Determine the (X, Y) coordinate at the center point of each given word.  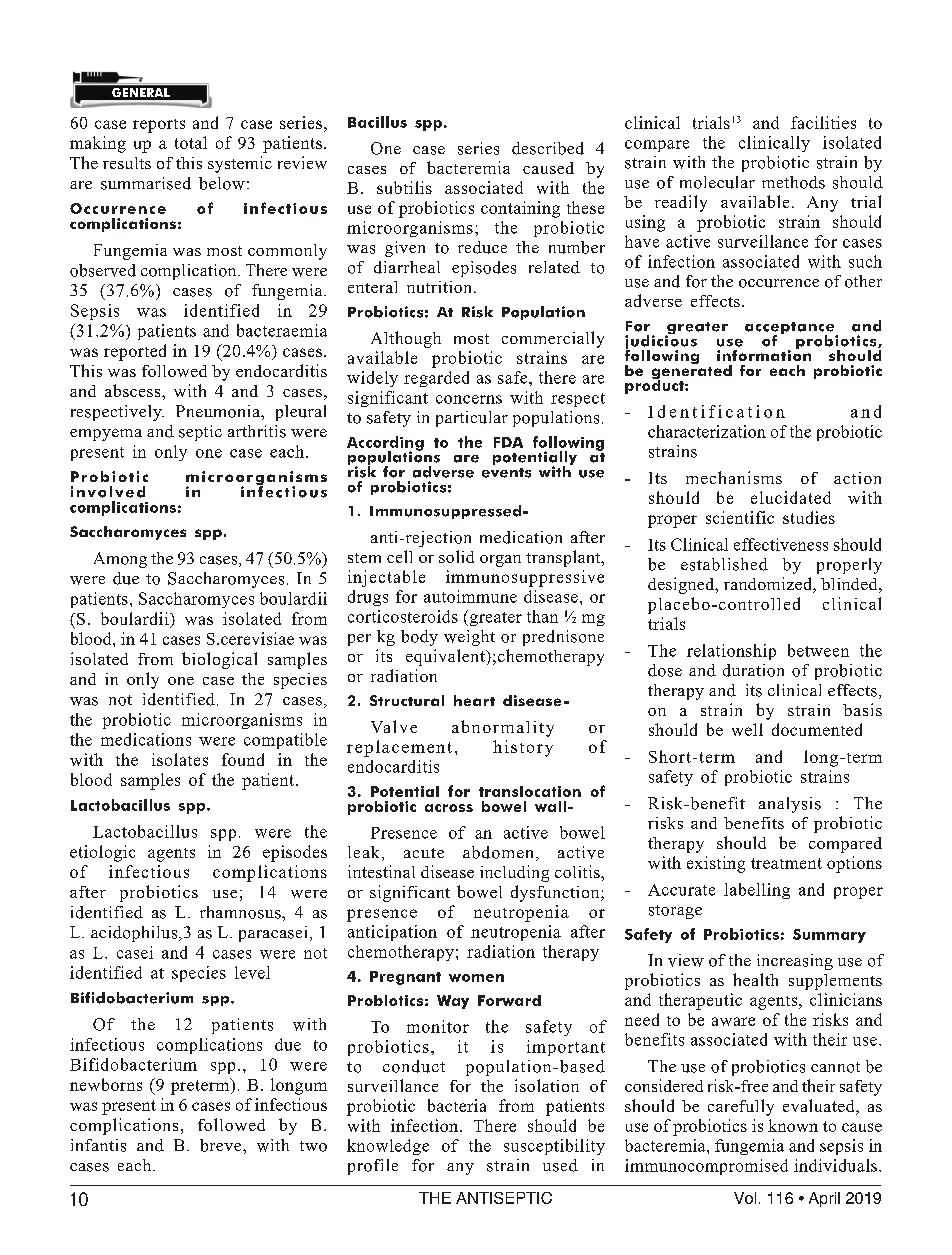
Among (120, 560)
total (191, 142)
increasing (795, 962)
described (548, 148)
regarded (436, 379)
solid (456, 556)
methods (793, 182)
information (764, 354)
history (523, 748)
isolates (180, 759)
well (747, 729)
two (313, 1146)
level (252, 972)
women (476, 978)
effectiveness (781, 544)
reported (135, 352)
